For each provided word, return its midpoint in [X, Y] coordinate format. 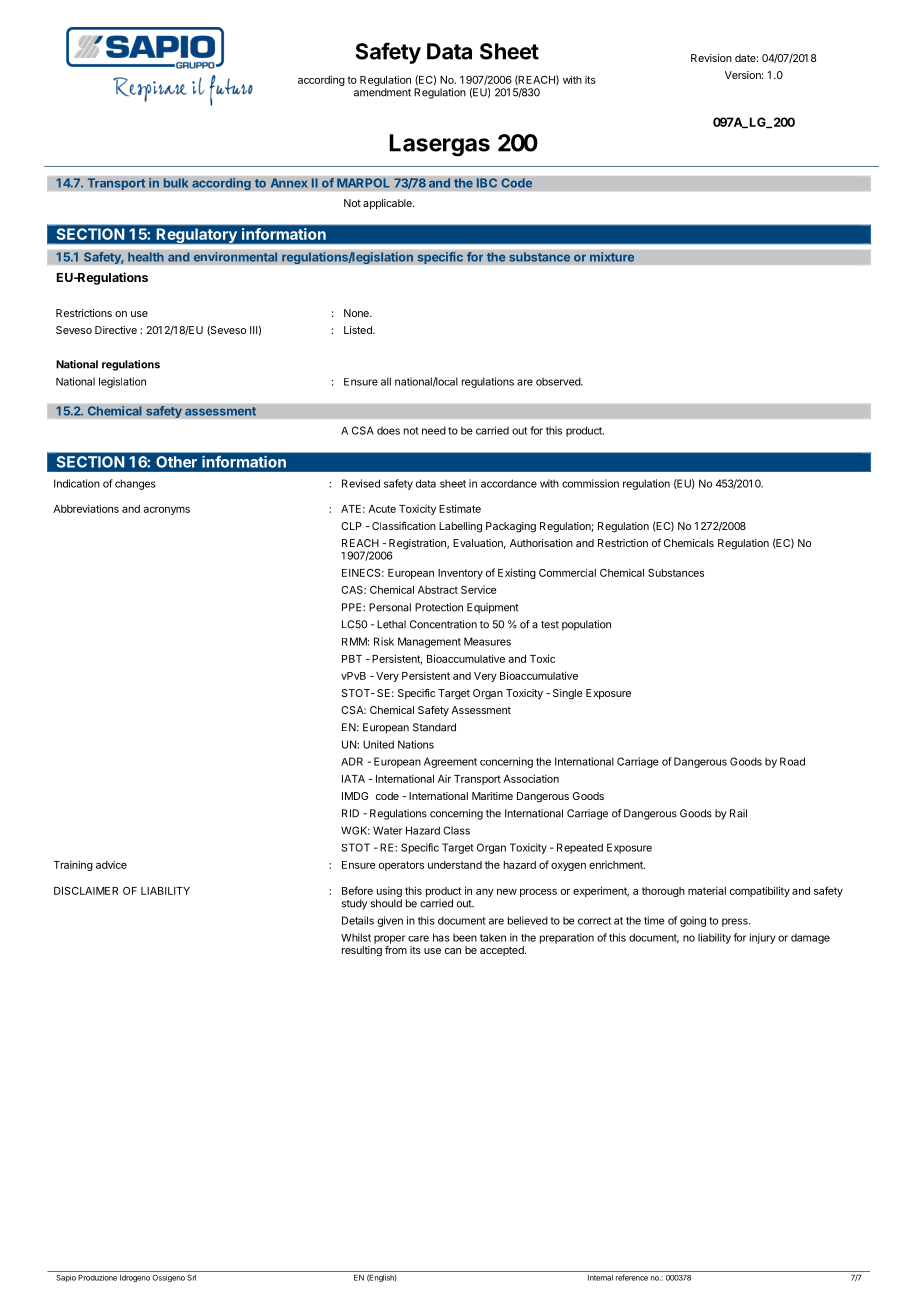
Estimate [460, 508]
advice [111, 865]
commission [590, 483]
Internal [600, 1278]
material [707, 890]
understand [455, 865]
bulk [176, 183]
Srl [191, 1278]
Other [176, 462]
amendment [382, 92]
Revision [711, 58]
